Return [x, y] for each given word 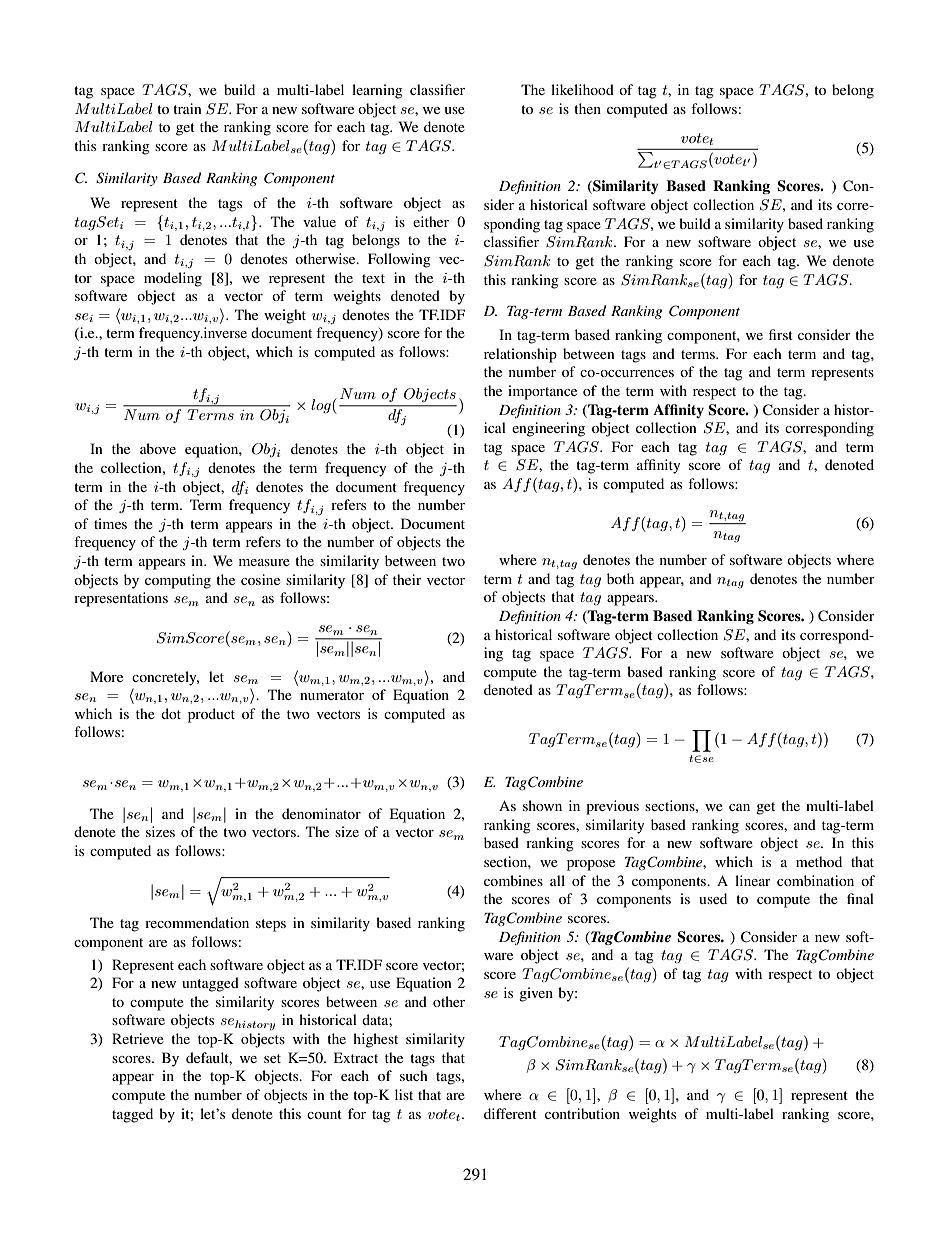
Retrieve [138, 1038]
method [819, 861]
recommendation [197, 922]
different [510, 1113]
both [620, 578]
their [407, 579]
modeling [173, 279]
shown [542, 805]
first [781, 334]
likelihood [582, 89]
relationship [520, 355]
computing [178, 581]
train [187, 108]
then [587, 108]
